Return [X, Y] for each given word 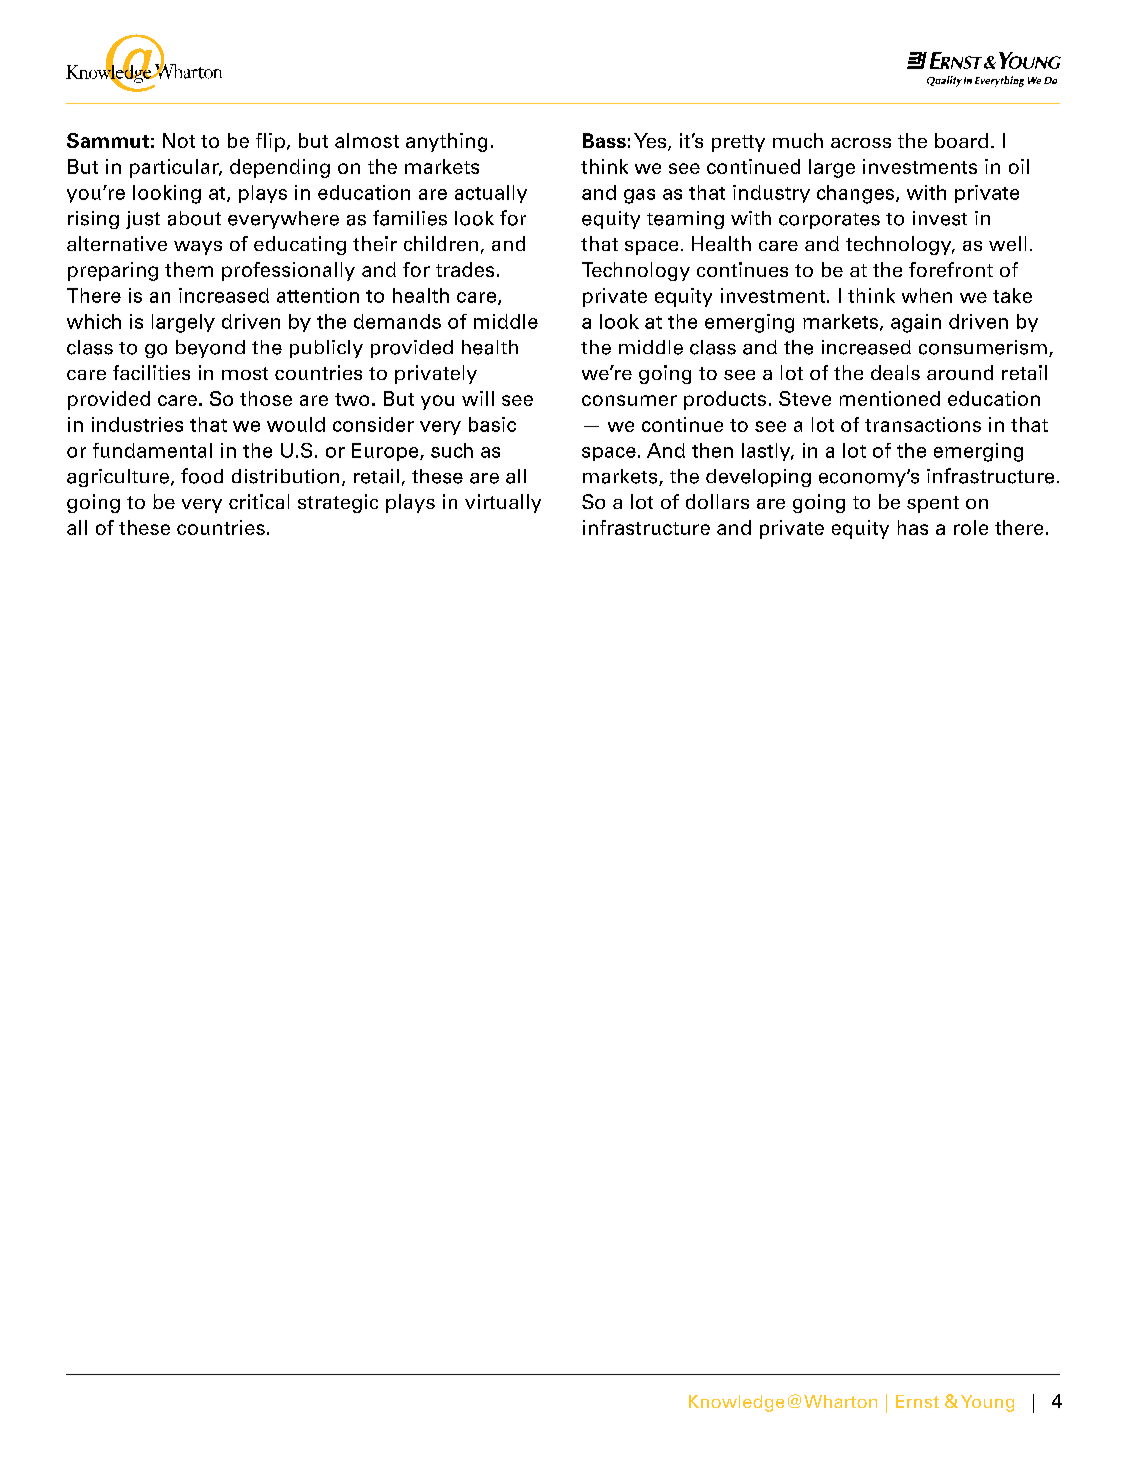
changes [857, 194]
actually [491, 194]
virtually [503, 503]
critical [259, 501]
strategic [338, 503]
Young [987, 1403]
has [913, 527]
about [194, 218]
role [971, 527]
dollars [717, 501]
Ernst [917, 1401]
